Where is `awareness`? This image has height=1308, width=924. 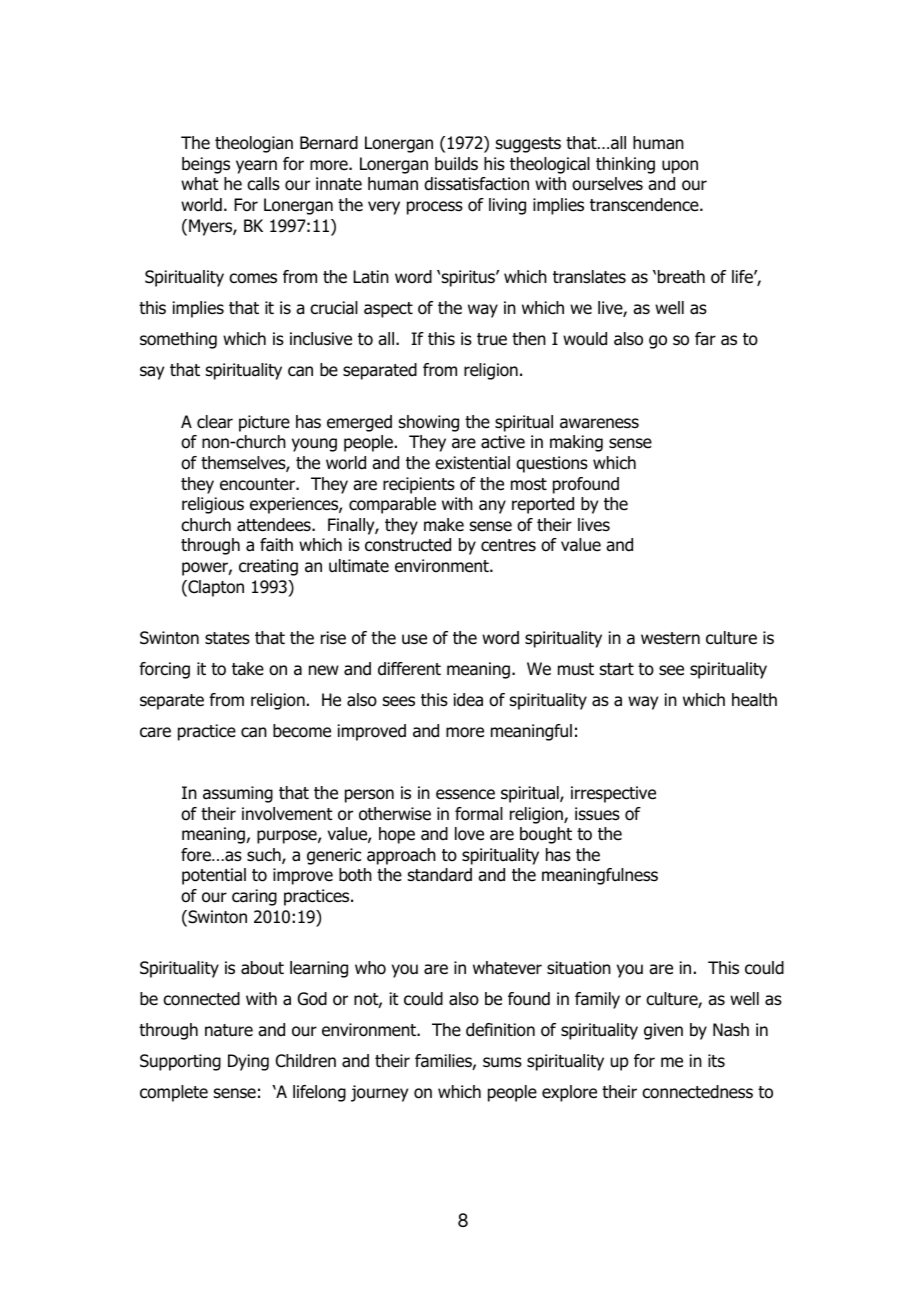
awareness is located at coordinates (599, 423).
